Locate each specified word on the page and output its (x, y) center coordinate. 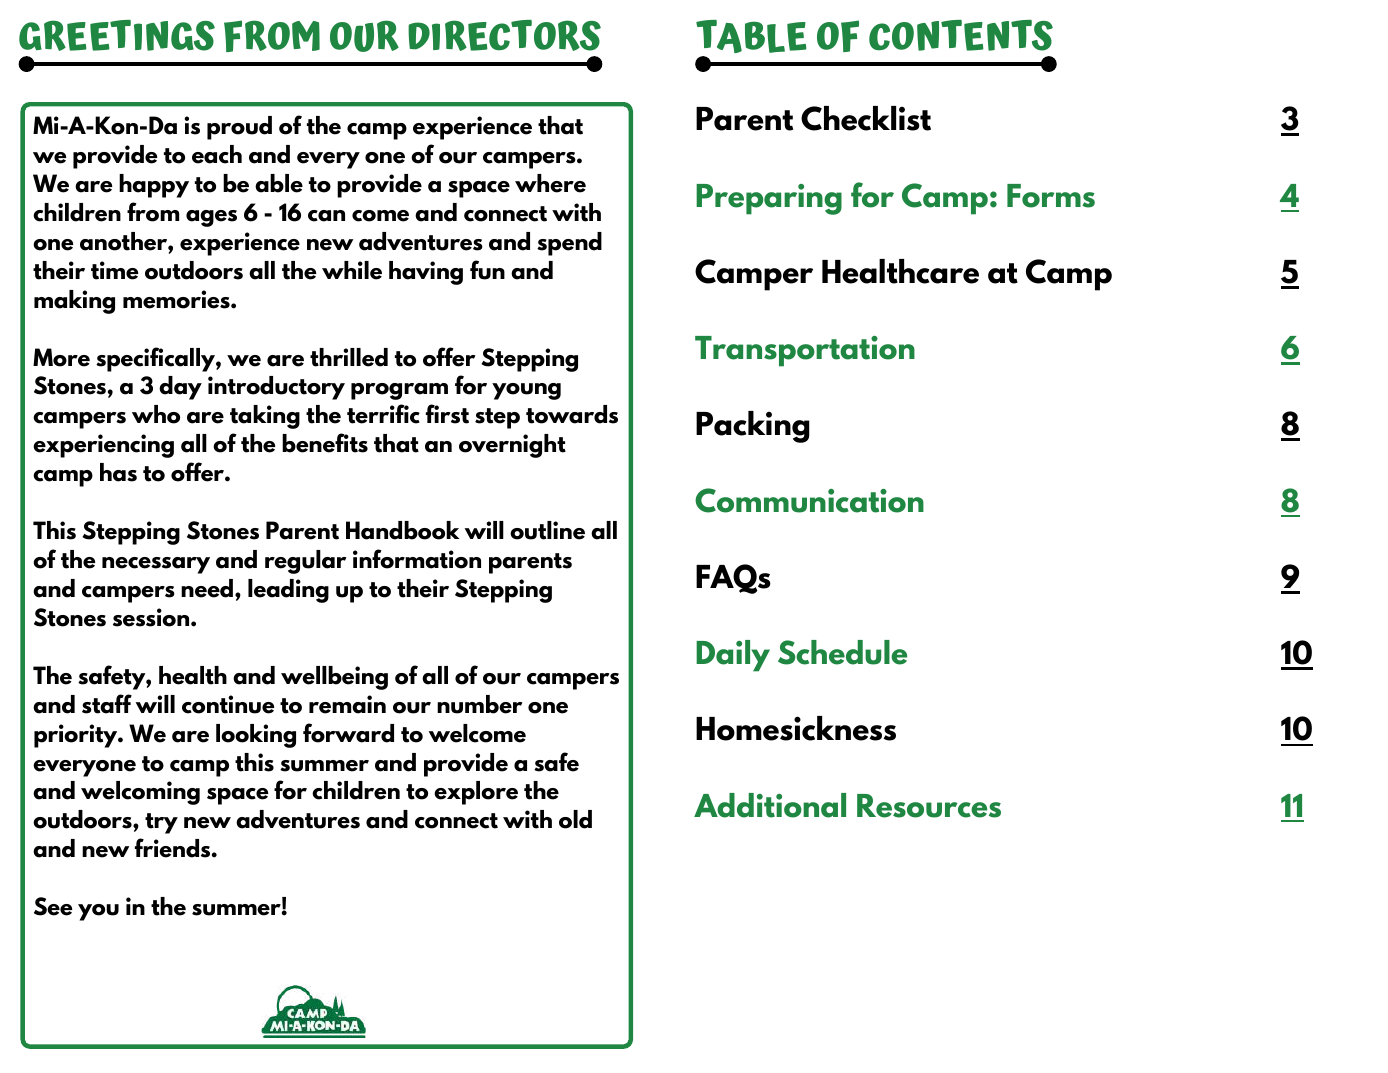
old (575, 819)
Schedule (842, 652)
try (161, 823)
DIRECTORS (504, 35)
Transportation (805, 351)
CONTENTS (961, 35)
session (152, 617)
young (526, 391)
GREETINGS (117, 35)
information (417, 559)
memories (177, 299)
